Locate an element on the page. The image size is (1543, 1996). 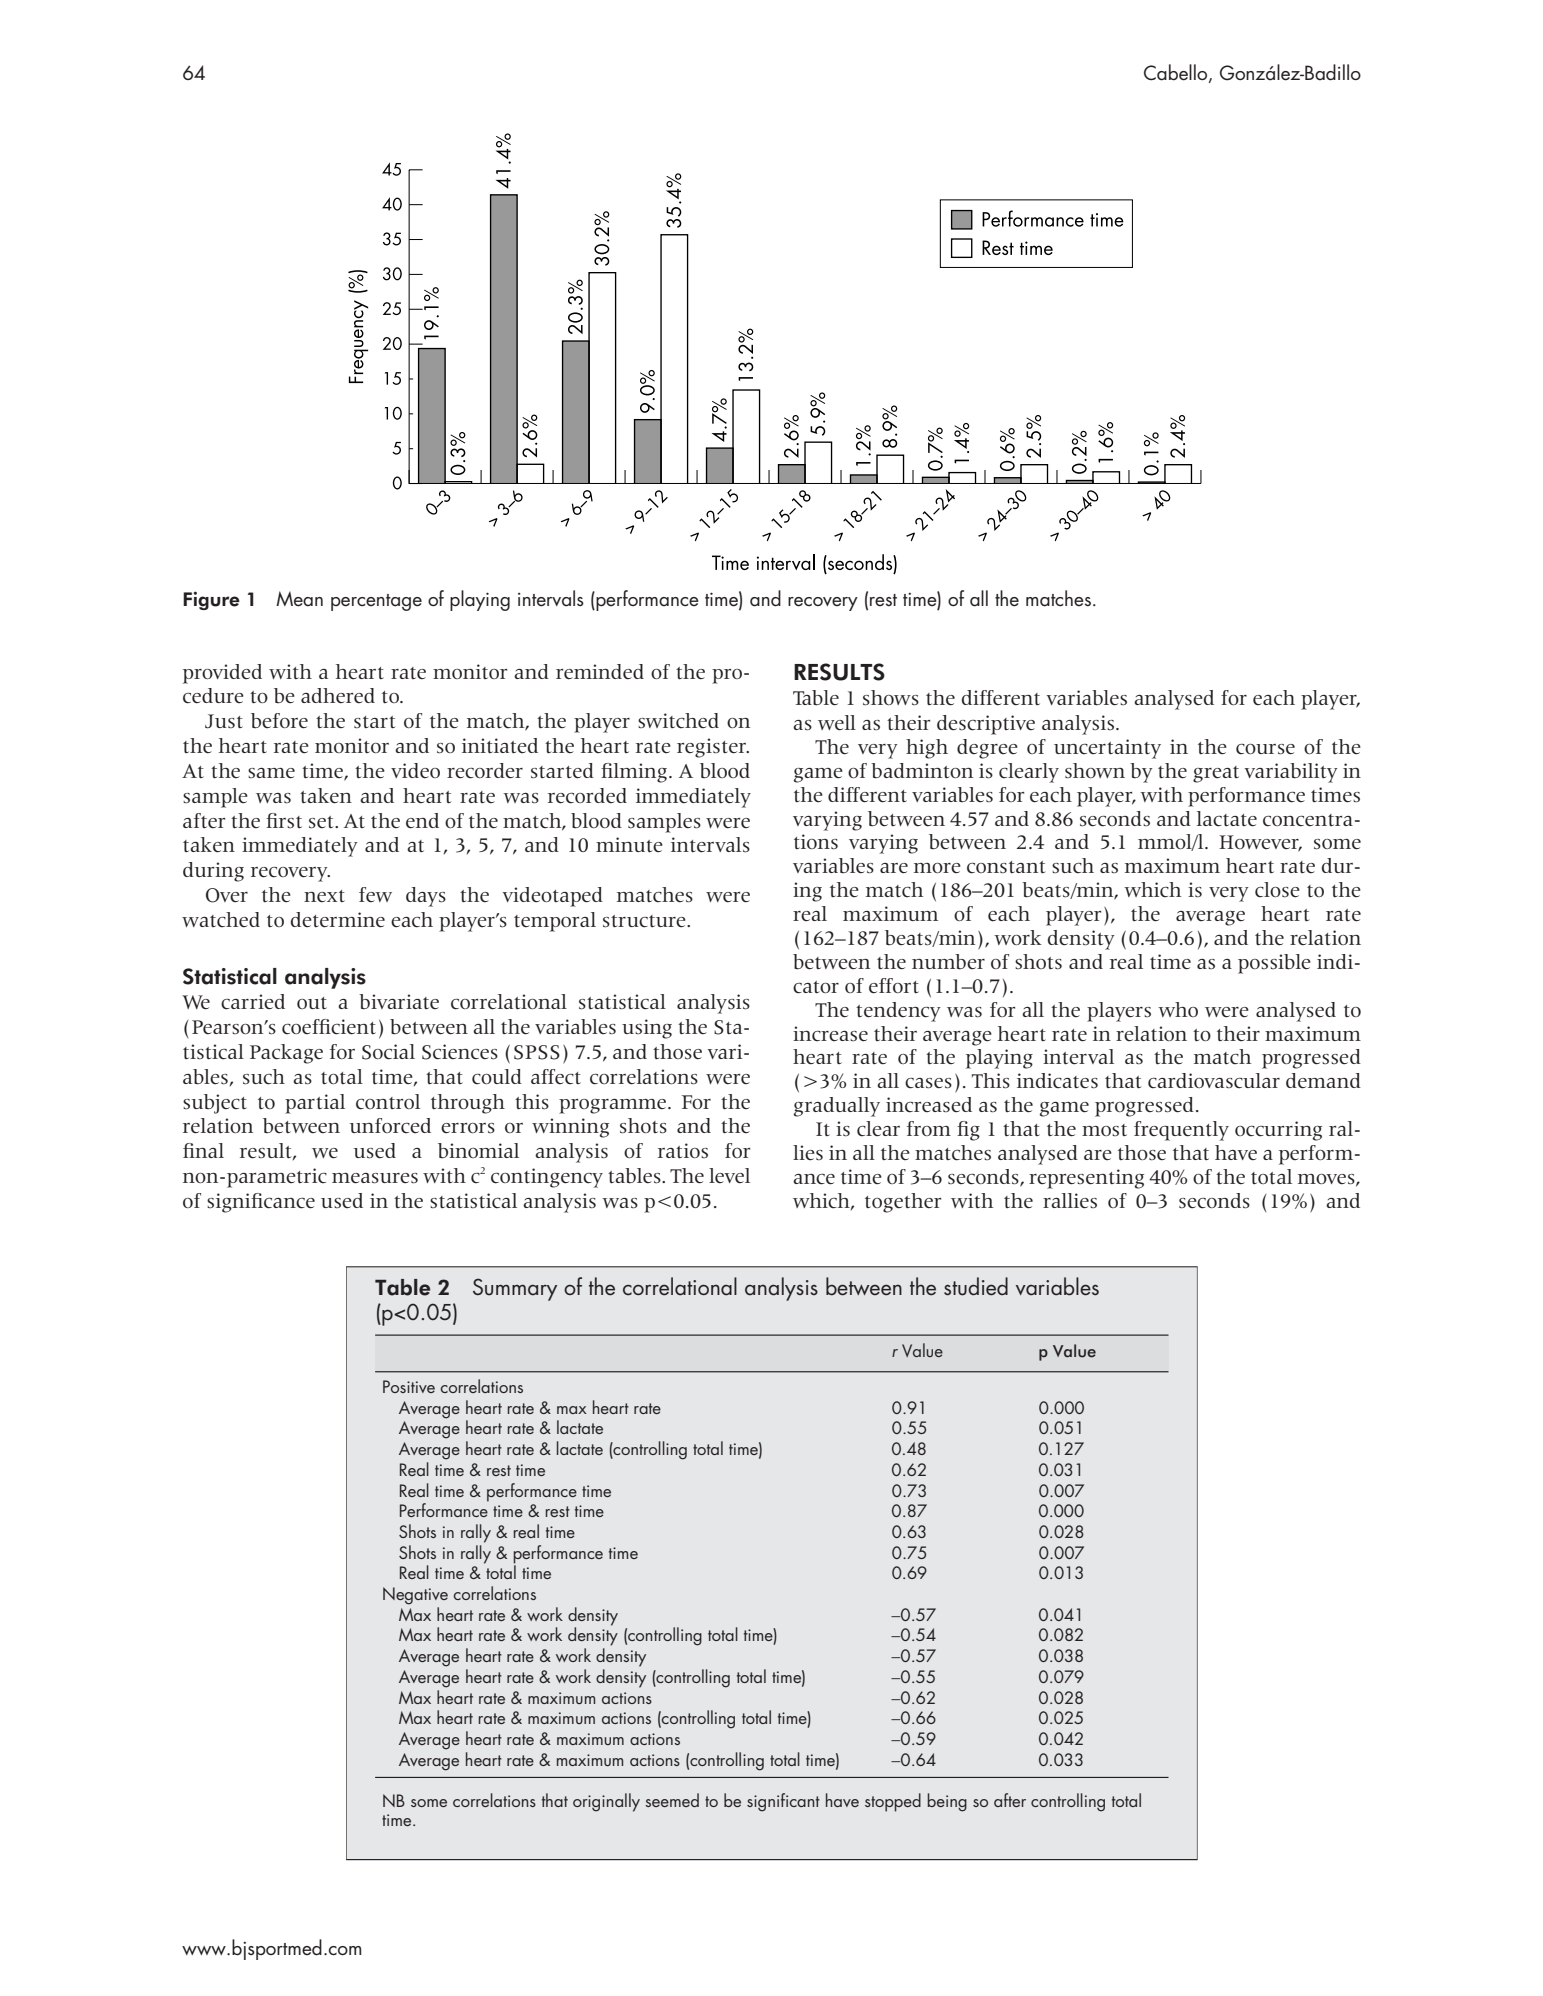
level is located at coordinates (729, 1176).
